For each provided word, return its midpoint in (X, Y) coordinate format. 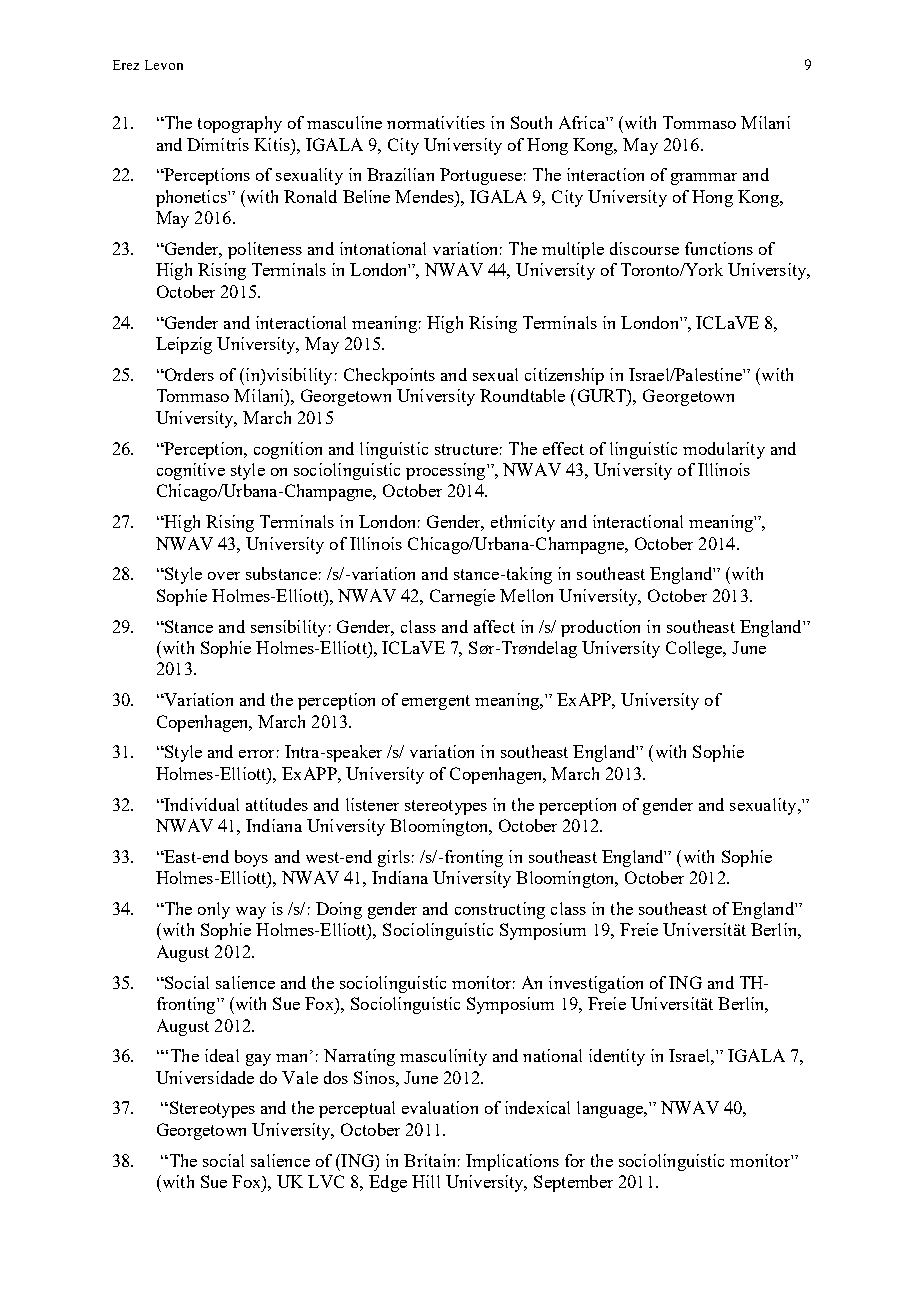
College (695, 649)
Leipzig (184, 345)
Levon (164, 65)
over (224, 576)
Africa (583, 122)
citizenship (564, 376)
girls (394, 858)
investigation (596, 984)
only (214, 910)
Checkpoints (389, 376)
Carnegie (462, 597)
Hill (426, 1181)
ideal (222, 1055)
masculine (344, 122)
